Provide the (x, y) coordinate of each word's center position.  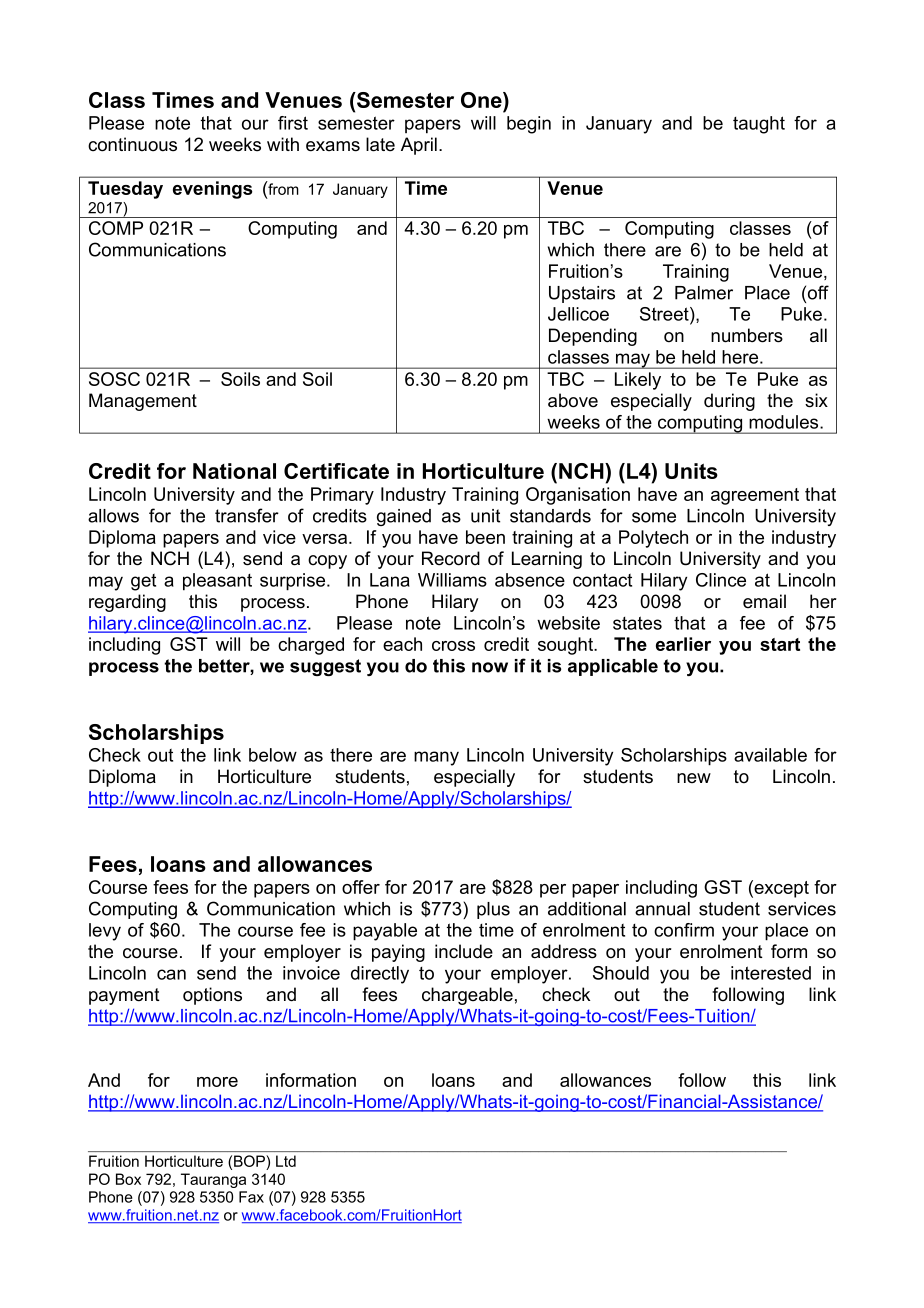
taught (759, 125)
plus (493, 910)
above (573, 400)
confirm (684, 930)
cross (453, 646)
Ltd (286, 1161)
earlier (683, 644)
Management (143, 402)
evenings (212, 190)
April (419, 146)
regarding (127, 603)
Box (128, 1179)
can (171, 974)
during (729, 402)
